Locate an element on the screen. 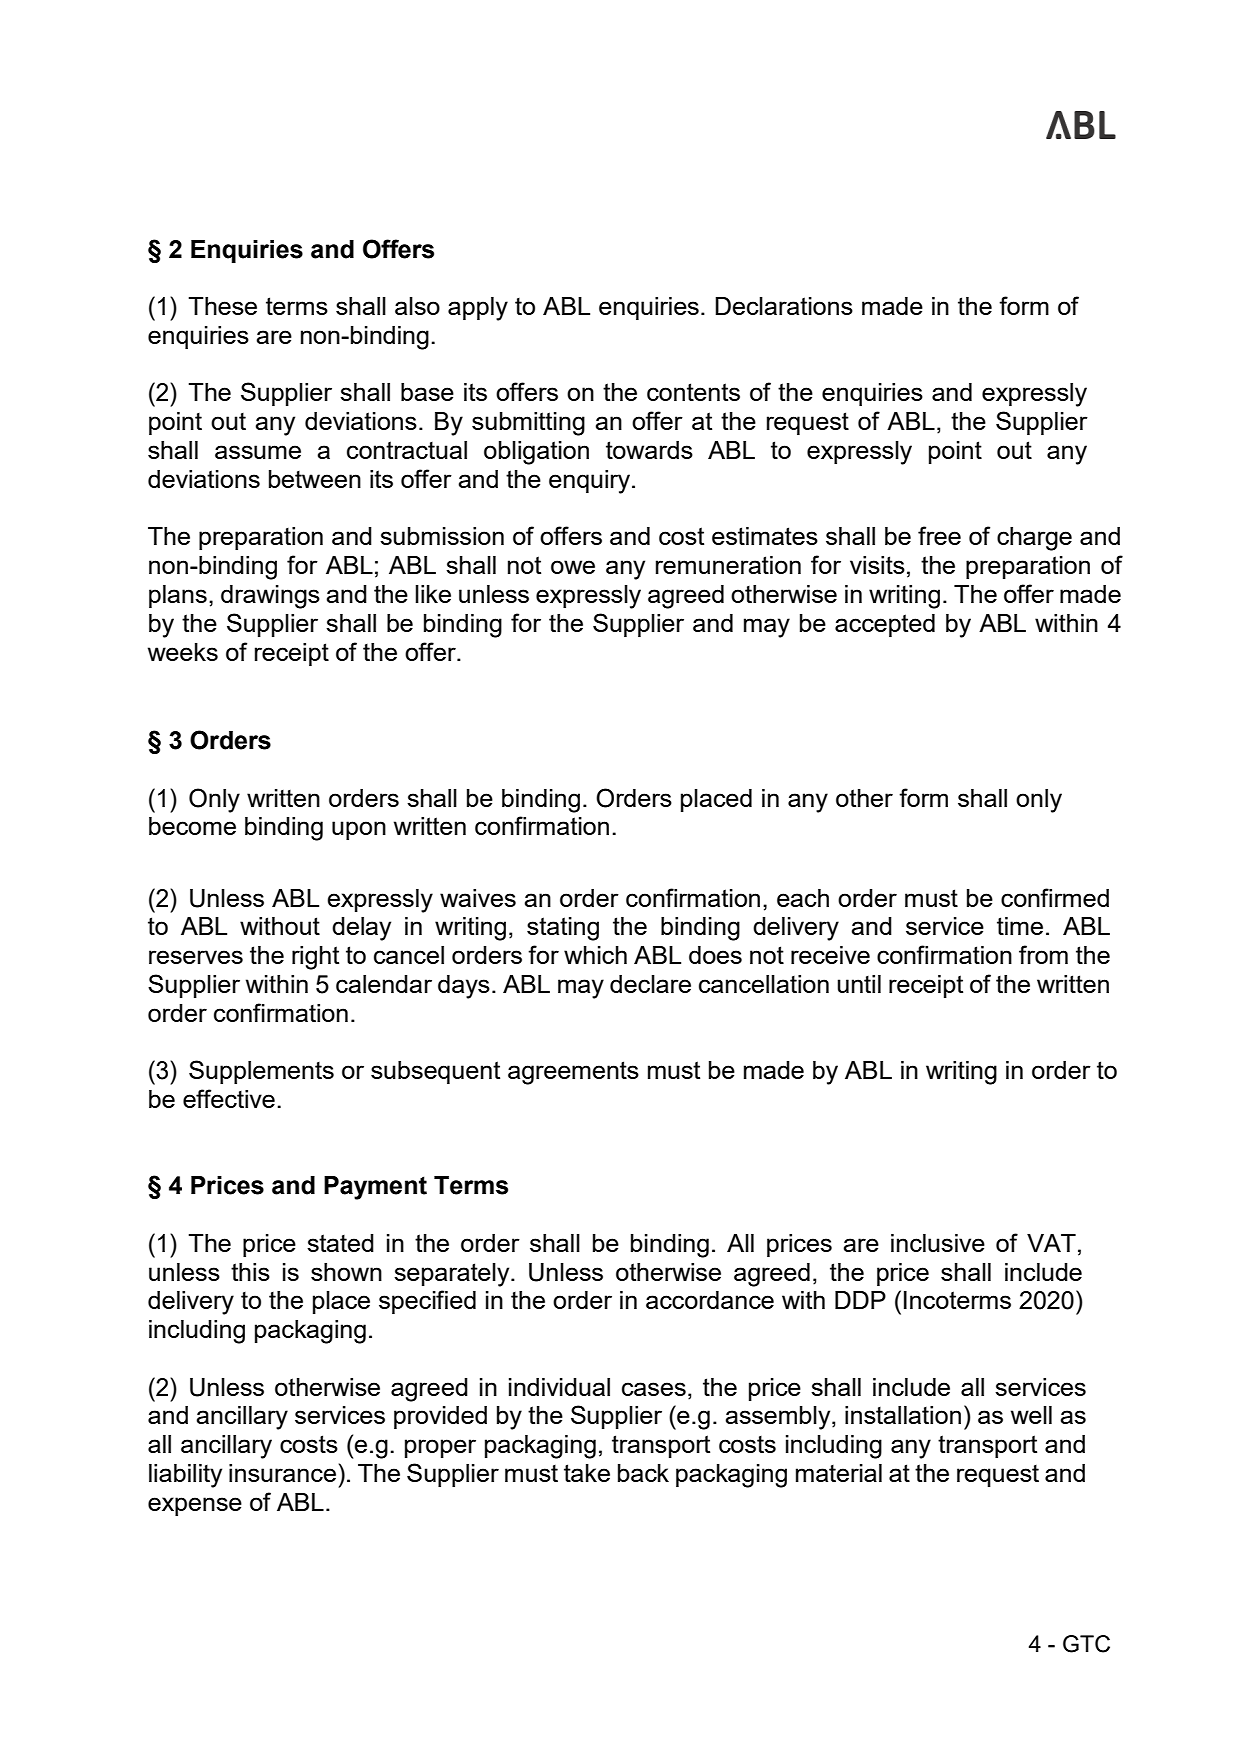  Supplements is located at coordinates (261, 1072).
